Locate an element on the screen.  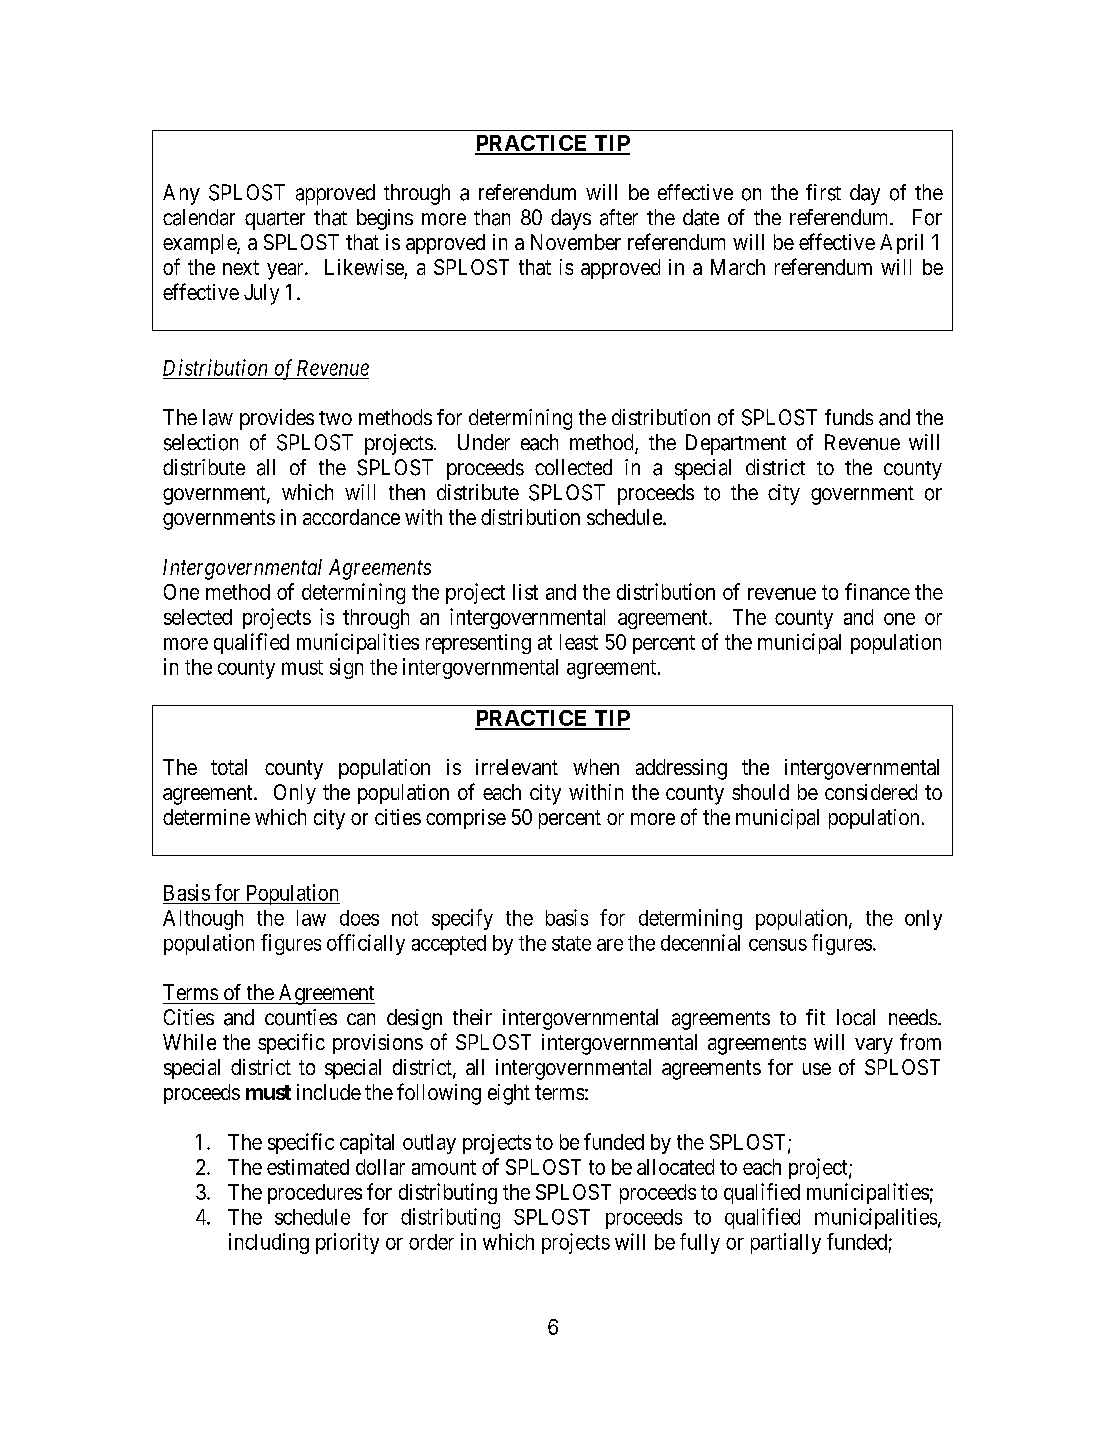
first is located at coordinates (823, 192).
